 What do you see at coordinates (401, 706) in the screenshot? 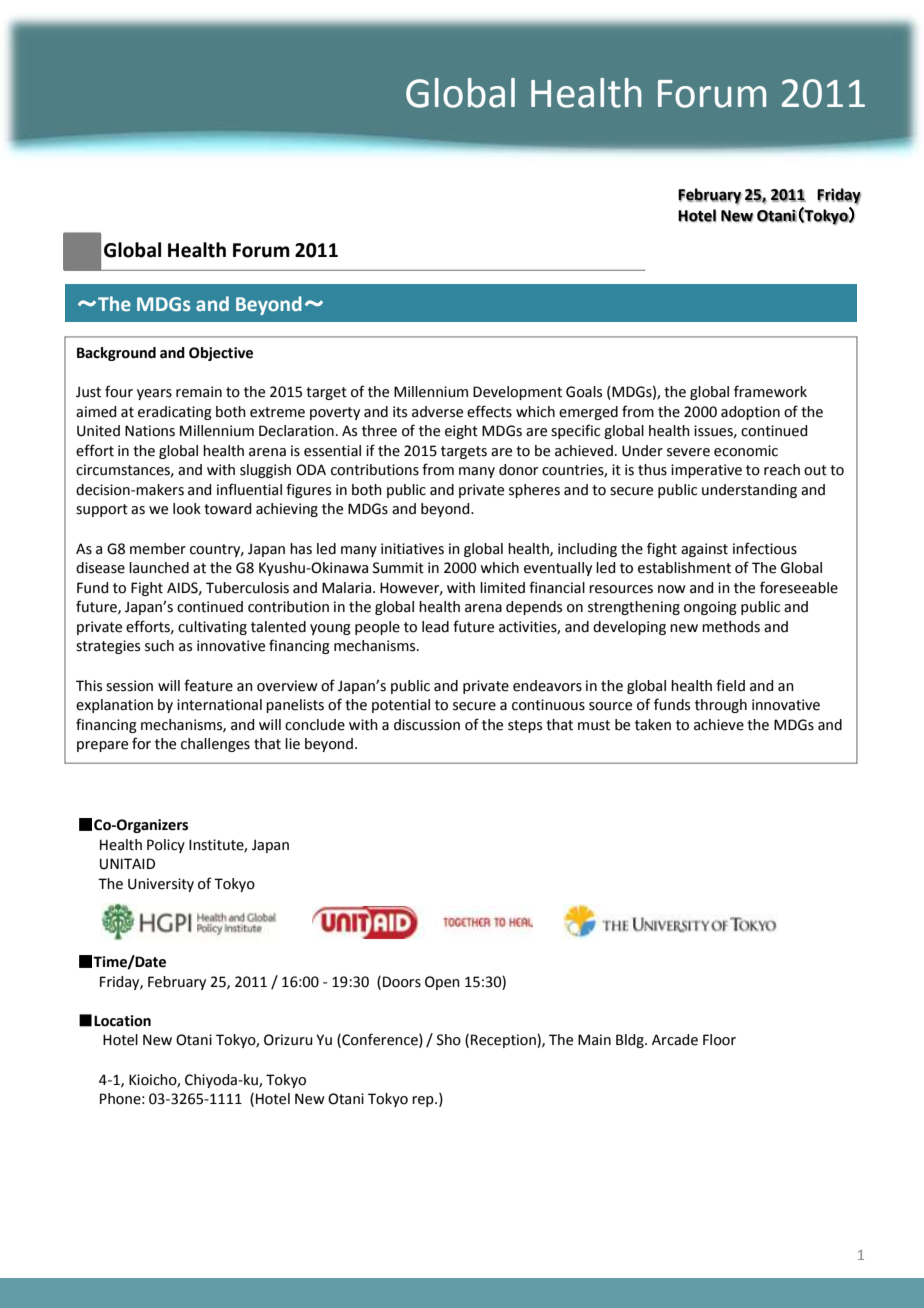
I see `potential` at bounding box center [401, 706].
